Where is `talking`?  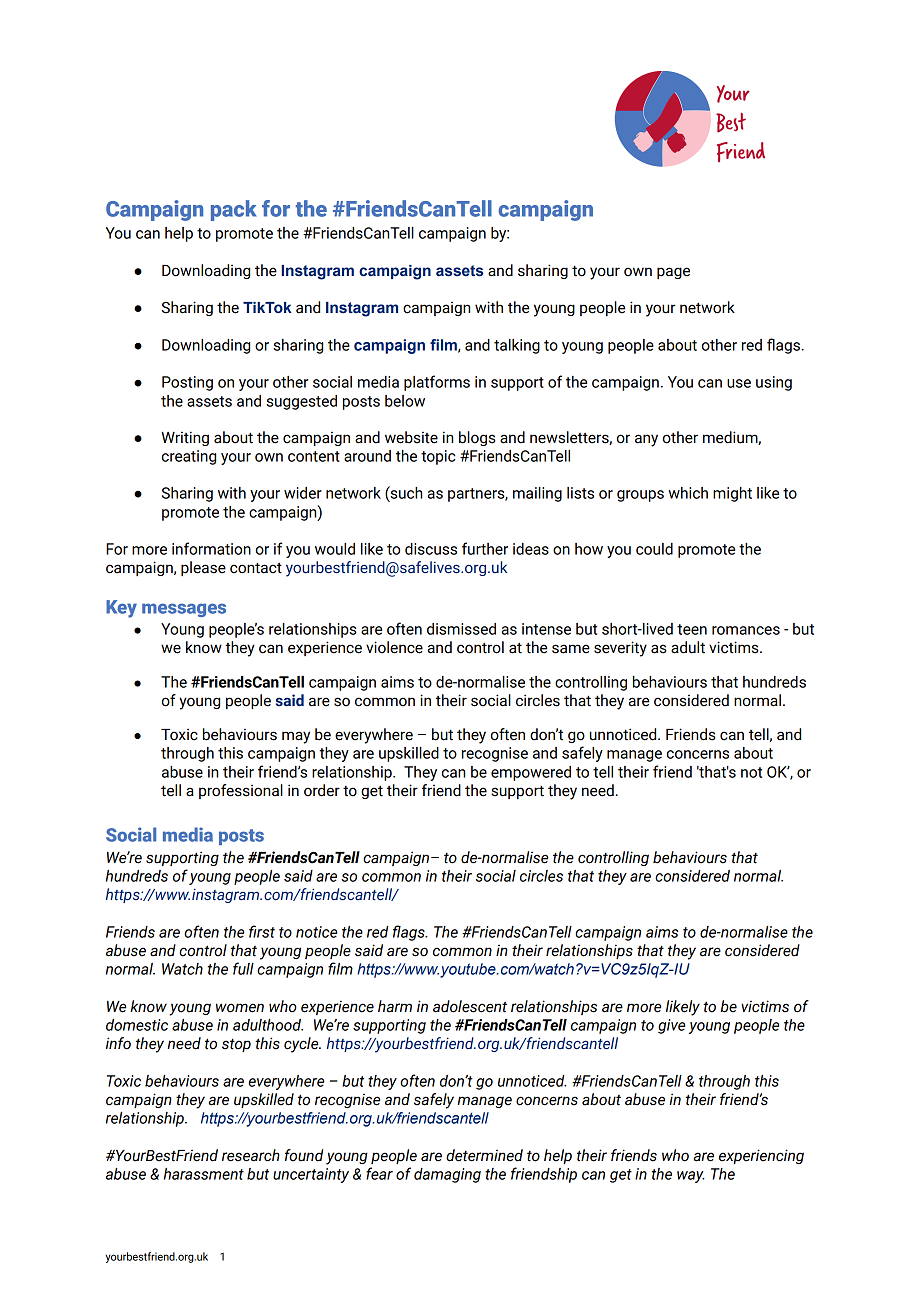 talking is located at coordinates (517, 346).
